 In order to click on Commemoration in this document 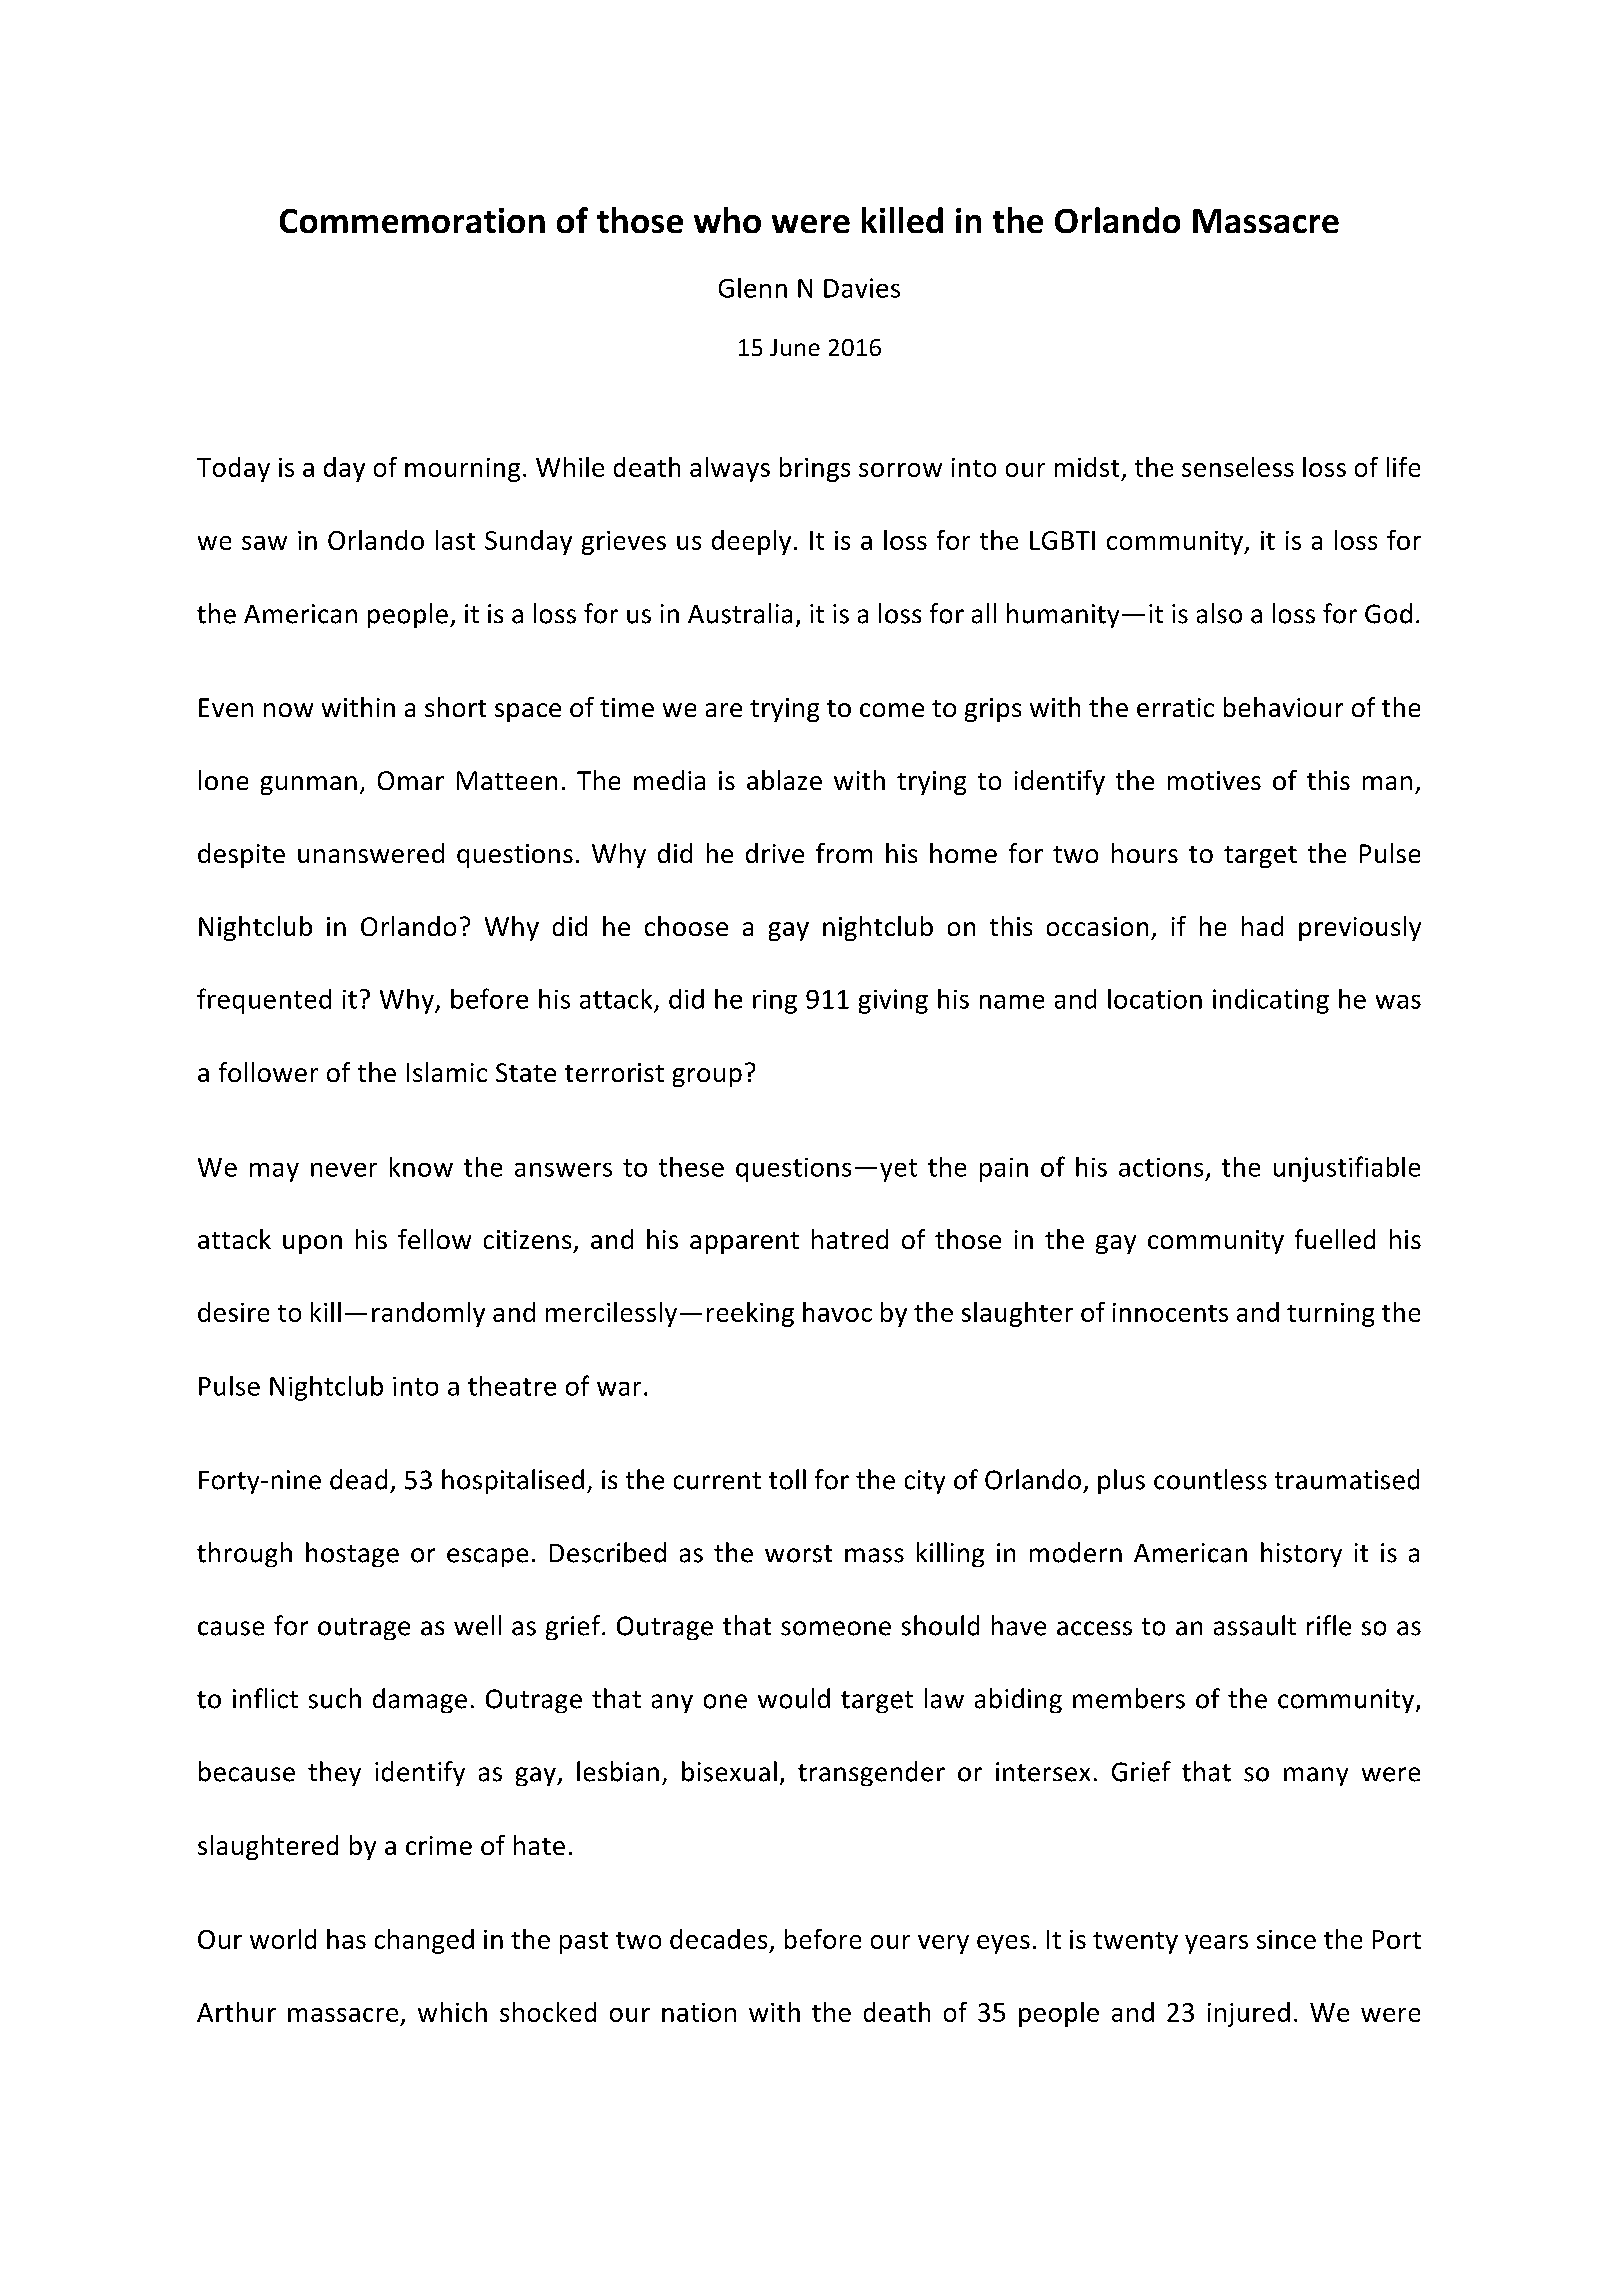, I will do `click(412, 220)`.
